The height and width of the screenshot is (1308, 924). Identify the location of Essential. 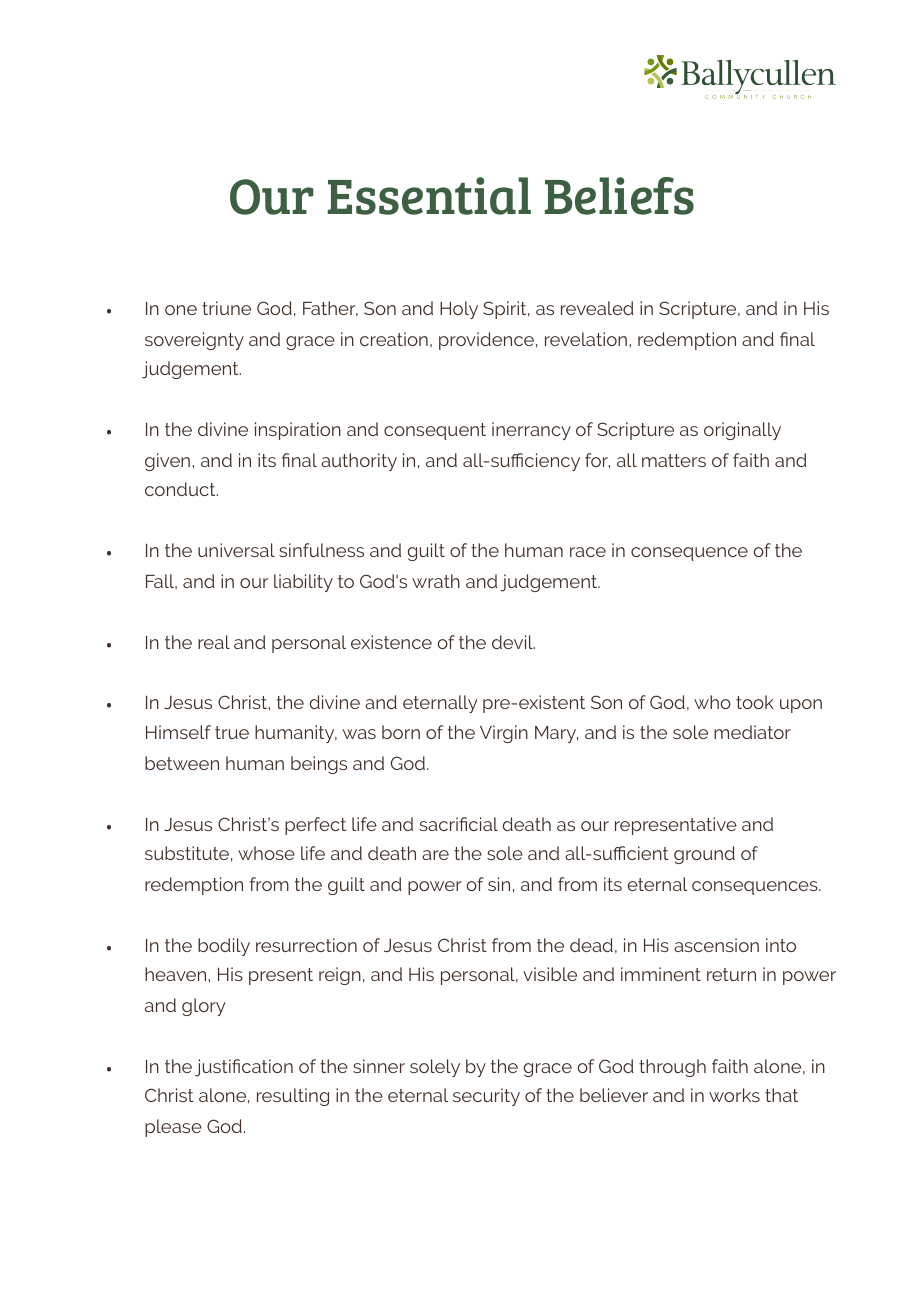
(429, 196).
